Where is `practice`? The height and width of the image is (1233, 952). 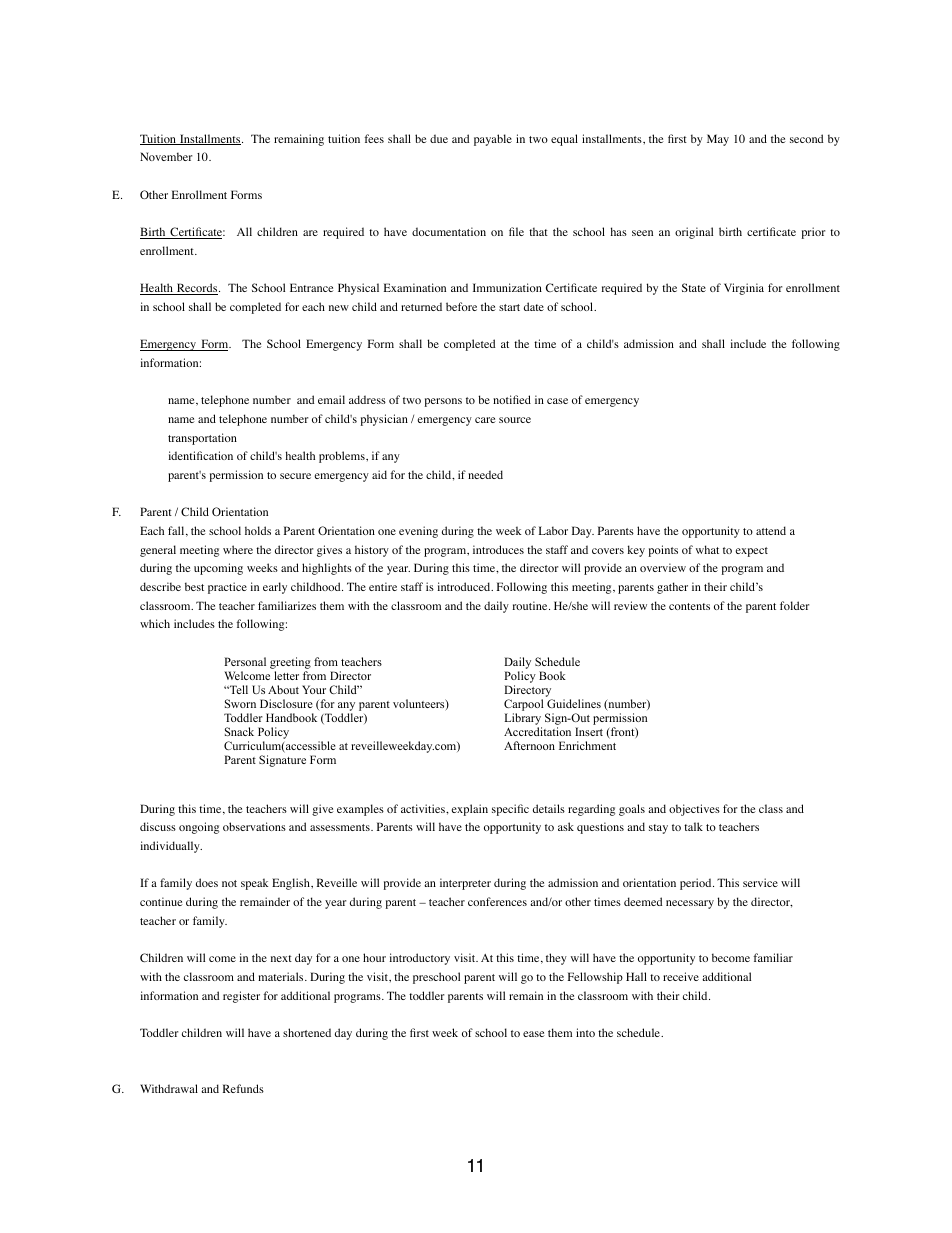
practice is located at coordinates (227, 588).
